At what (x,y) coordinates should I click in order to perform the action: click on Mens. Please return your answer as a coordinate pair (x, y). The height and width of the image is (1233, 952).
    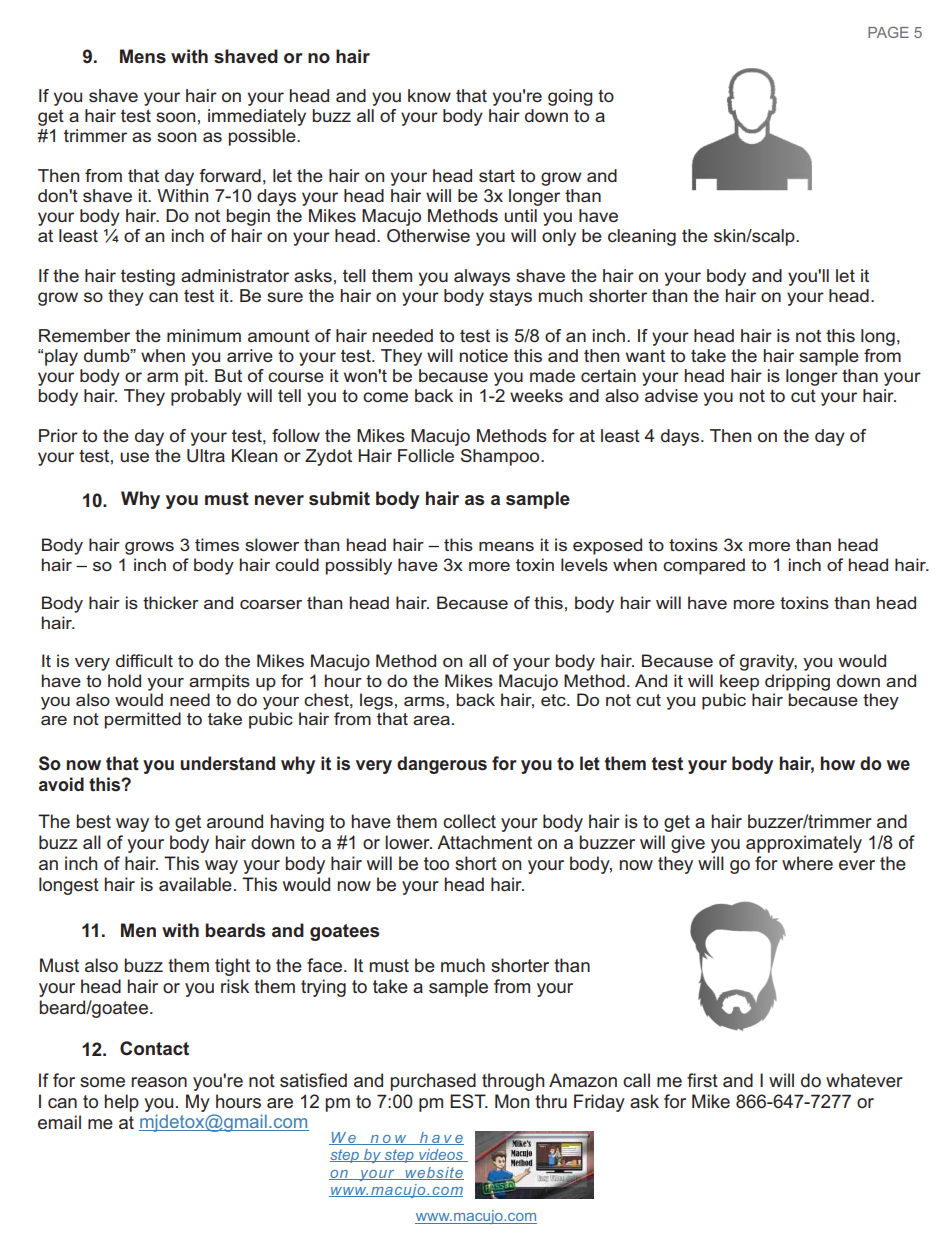
    Looking at the image, I should click on (143, 56).
